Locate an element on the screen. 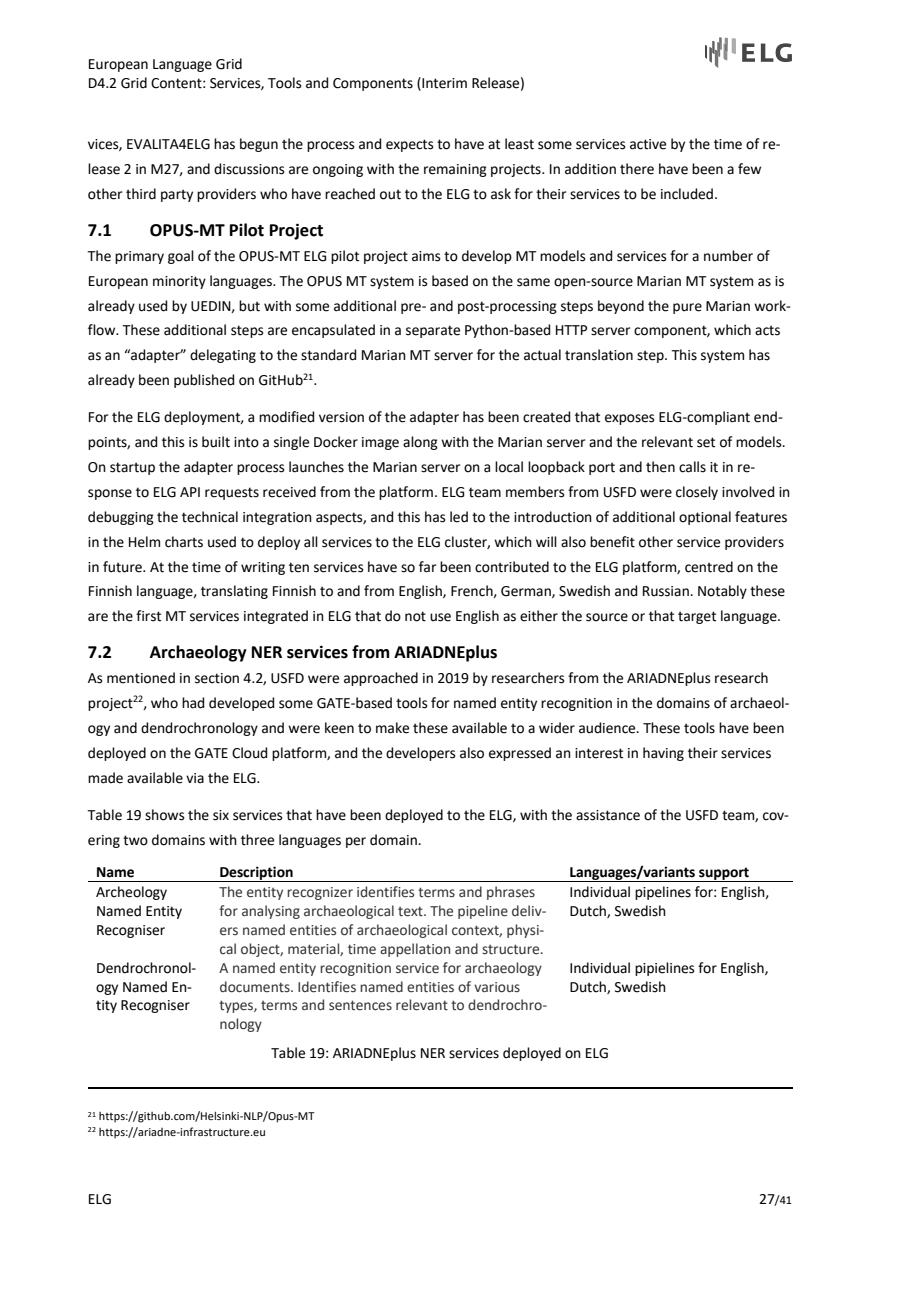 This screenshot has width=924, height=1308. approached is located at coordinates (381, 679).
